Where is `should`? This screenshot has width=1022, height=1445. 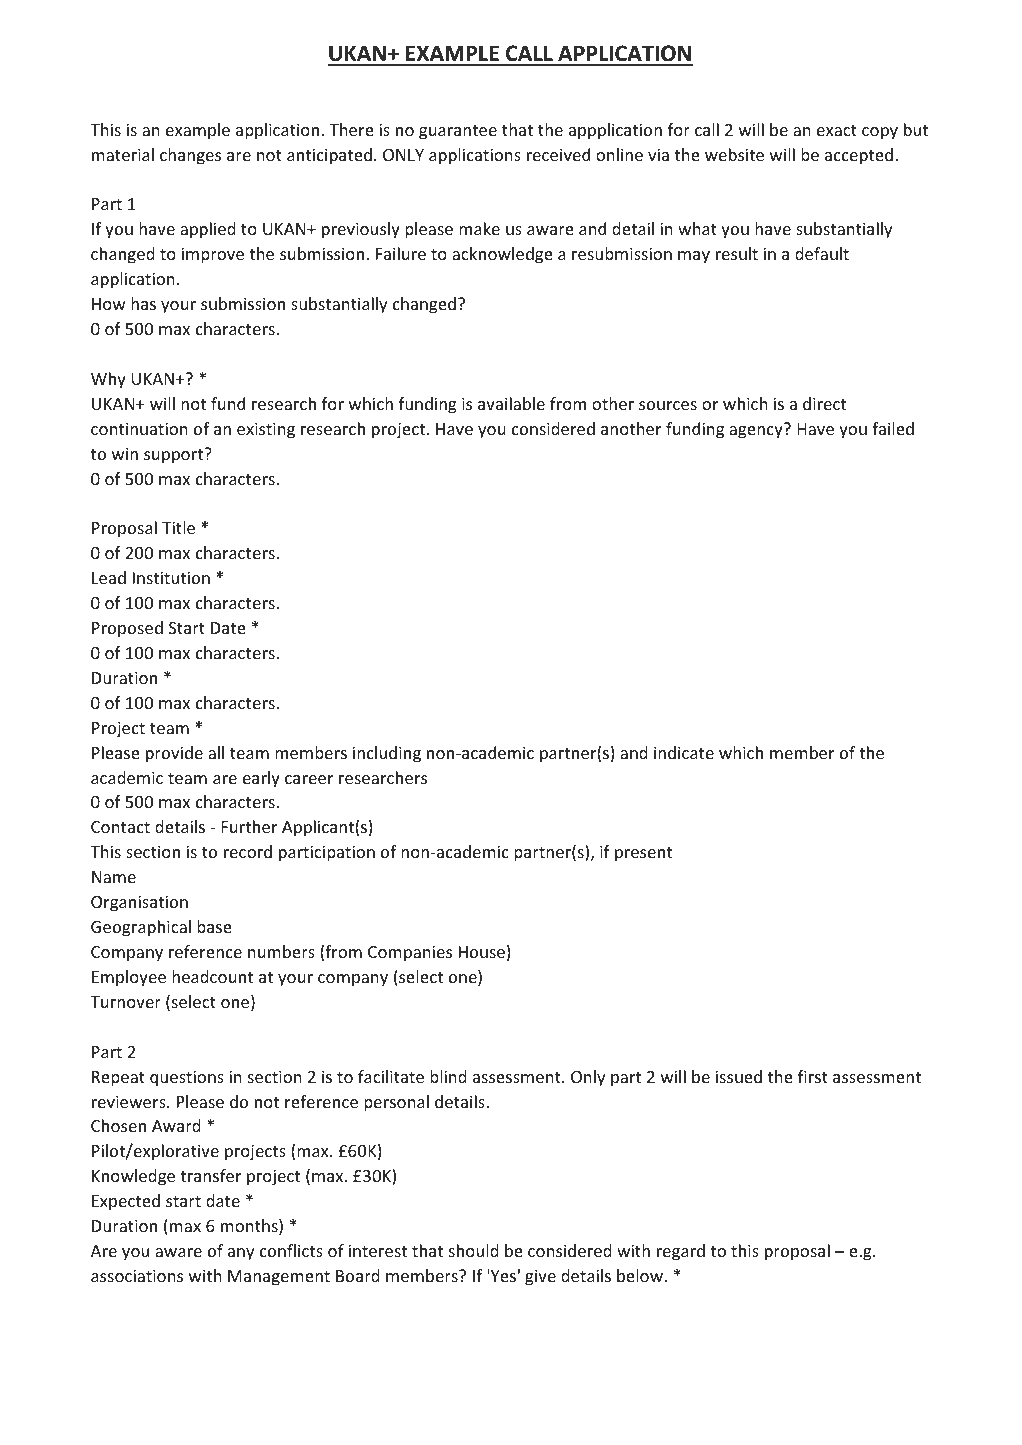
should is located at coordinates (474, 1250).
